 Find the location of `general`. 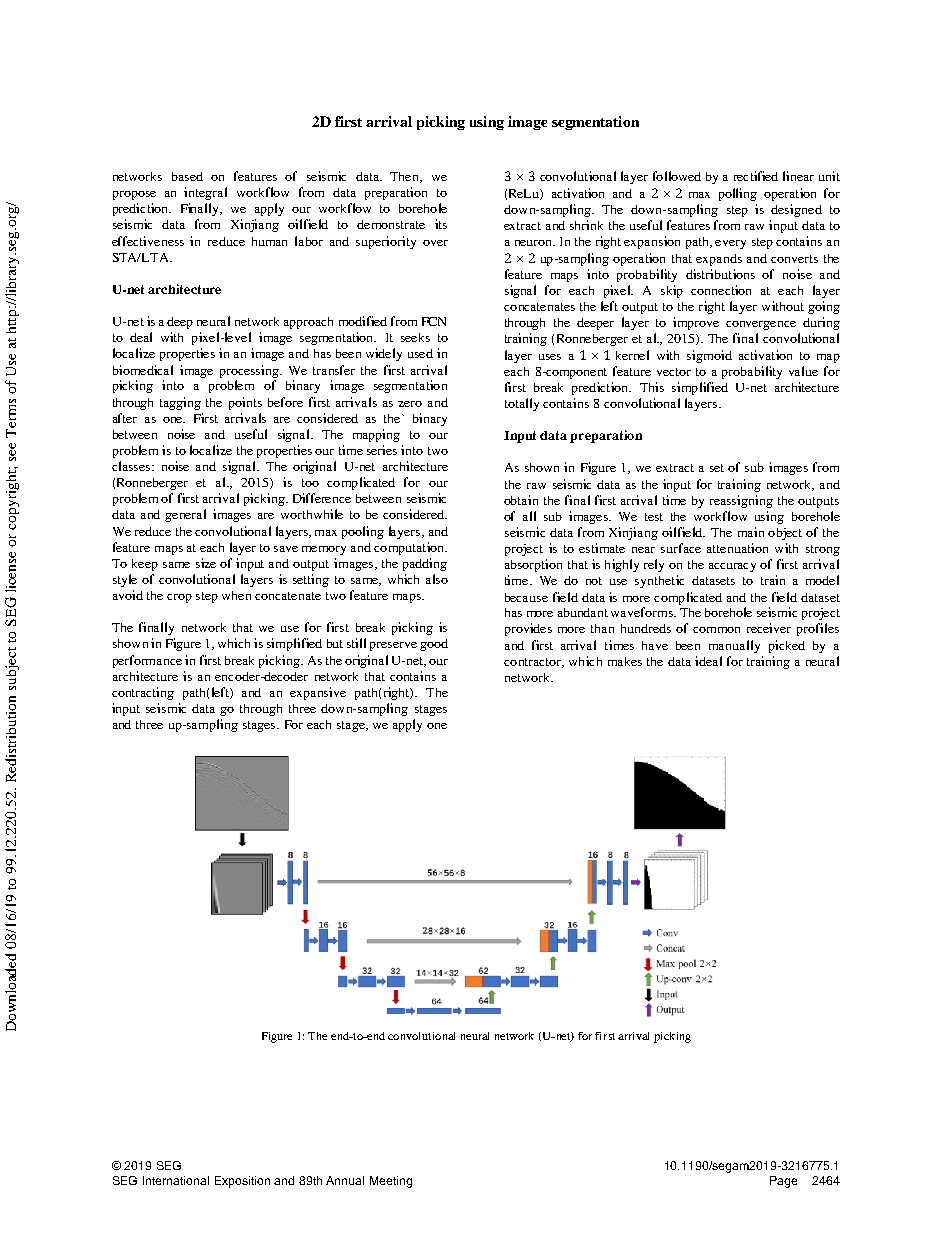

general is located at coordinates (185, 515).
